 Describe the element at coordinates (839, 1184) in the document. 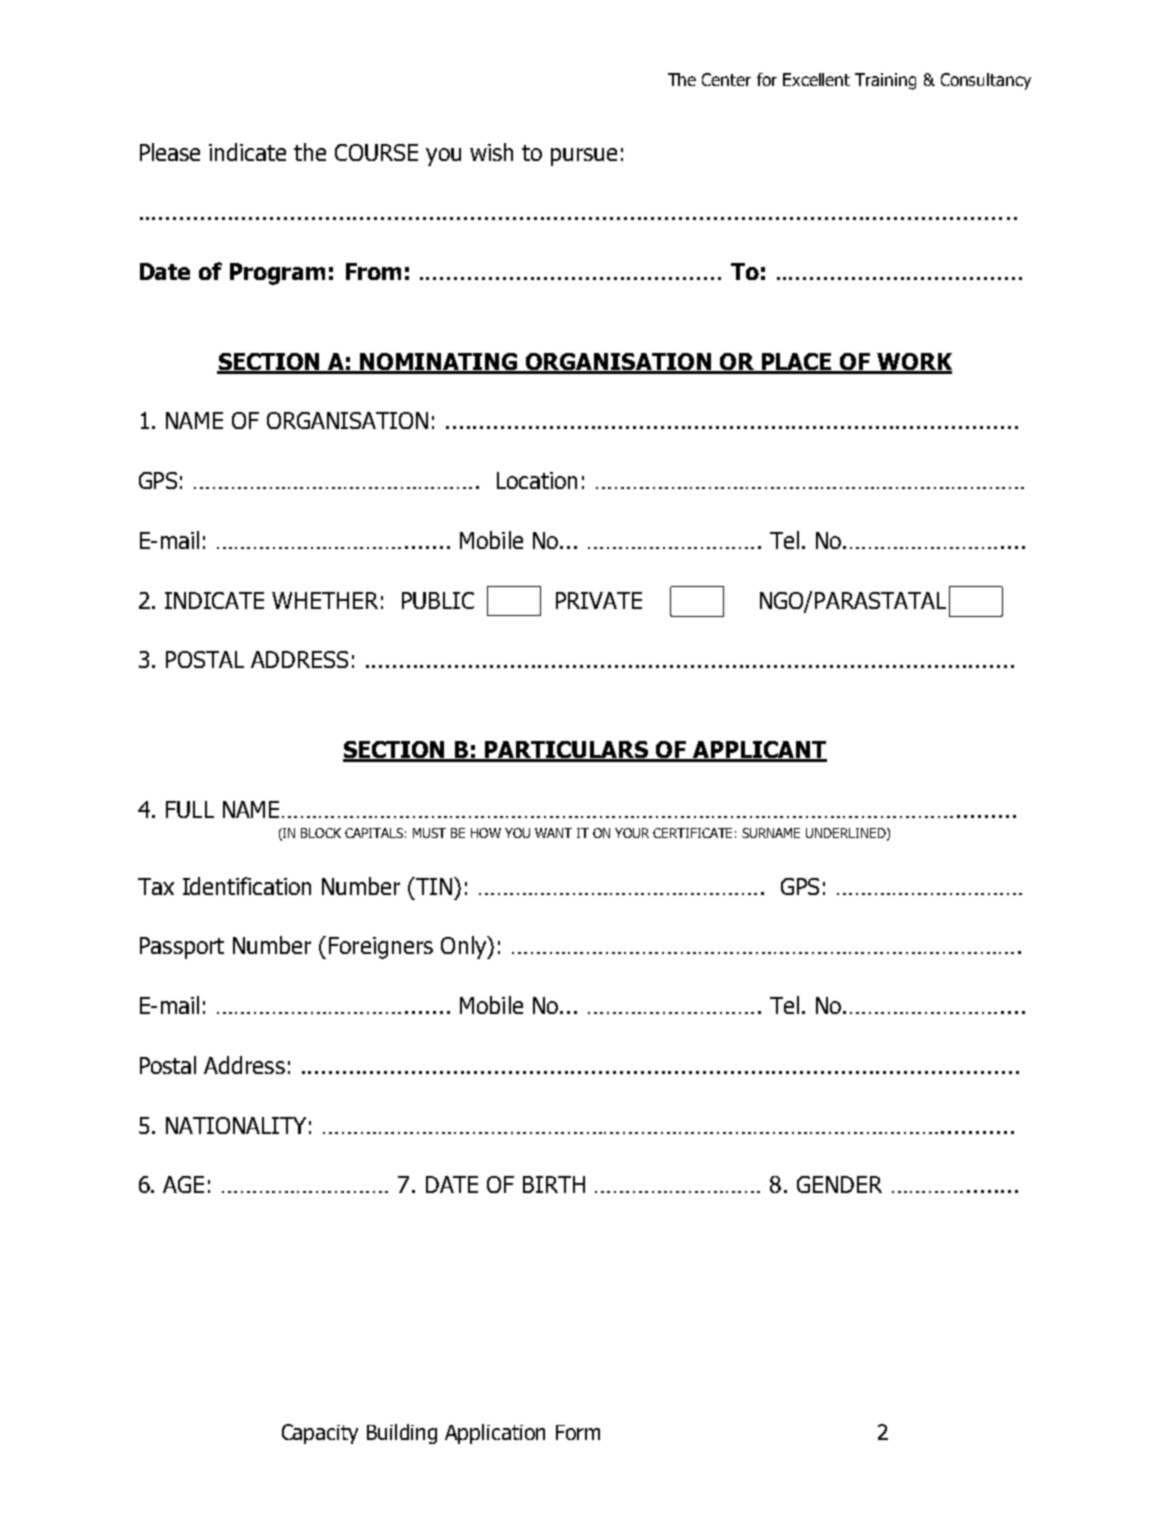

I see `GENDER` at that location.
